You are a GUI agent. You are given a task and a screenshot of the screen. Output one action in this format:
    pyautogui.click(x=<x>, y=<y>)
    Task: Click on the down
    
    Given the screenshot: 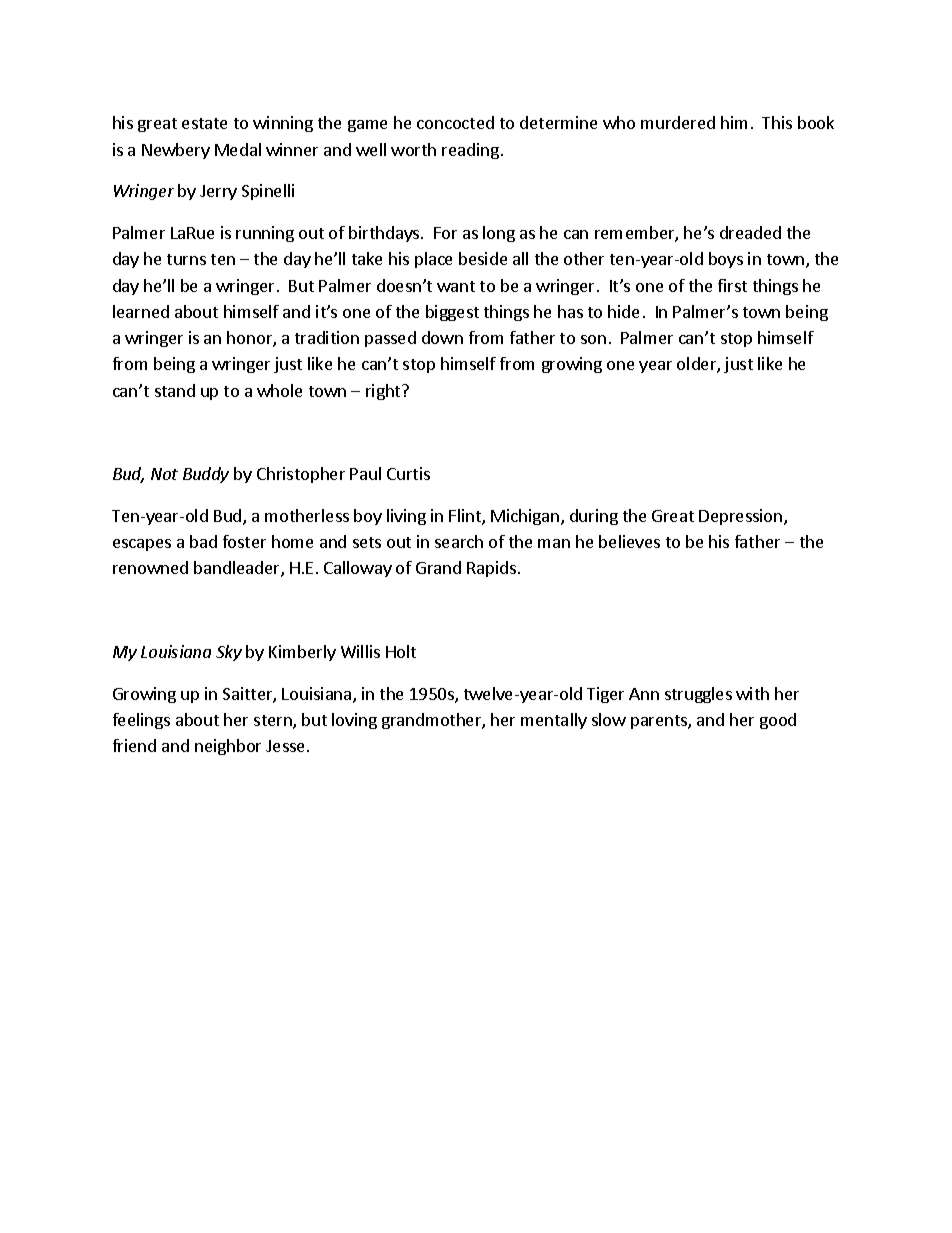 What is the action you would take?
    pyautogui.click(x=442, y=337)
